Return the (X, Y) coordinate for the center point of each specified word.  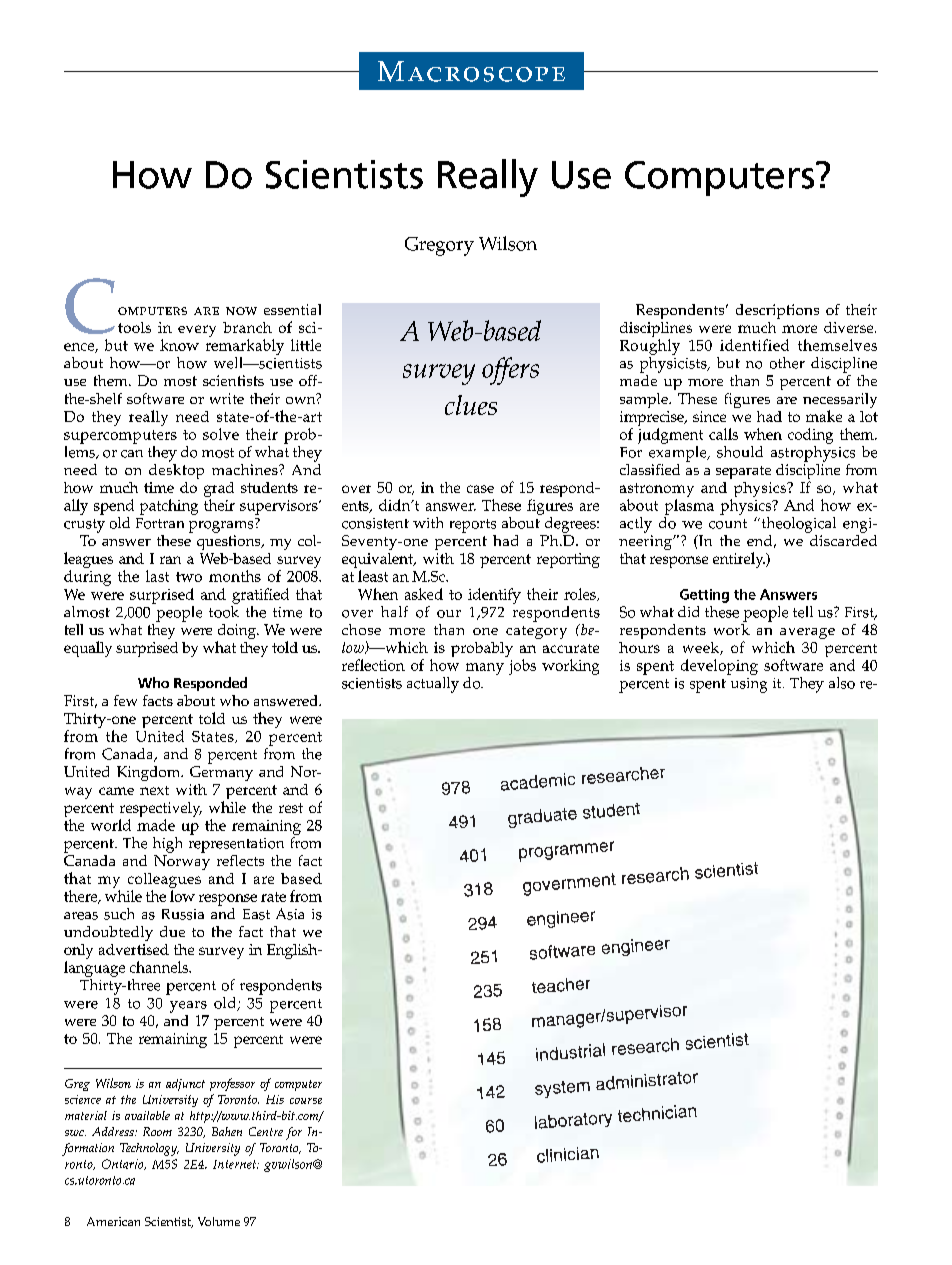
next (154, 790)
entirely (739, 560)
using (749, 685)
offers (510, 371)
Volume (219, 1221)
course (306, 1101)
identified (754, 345)
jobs (522, 667)
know (179, 345)
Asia (290, 914)
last (157, 576)
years (188, 1007)
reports (473, 526)
